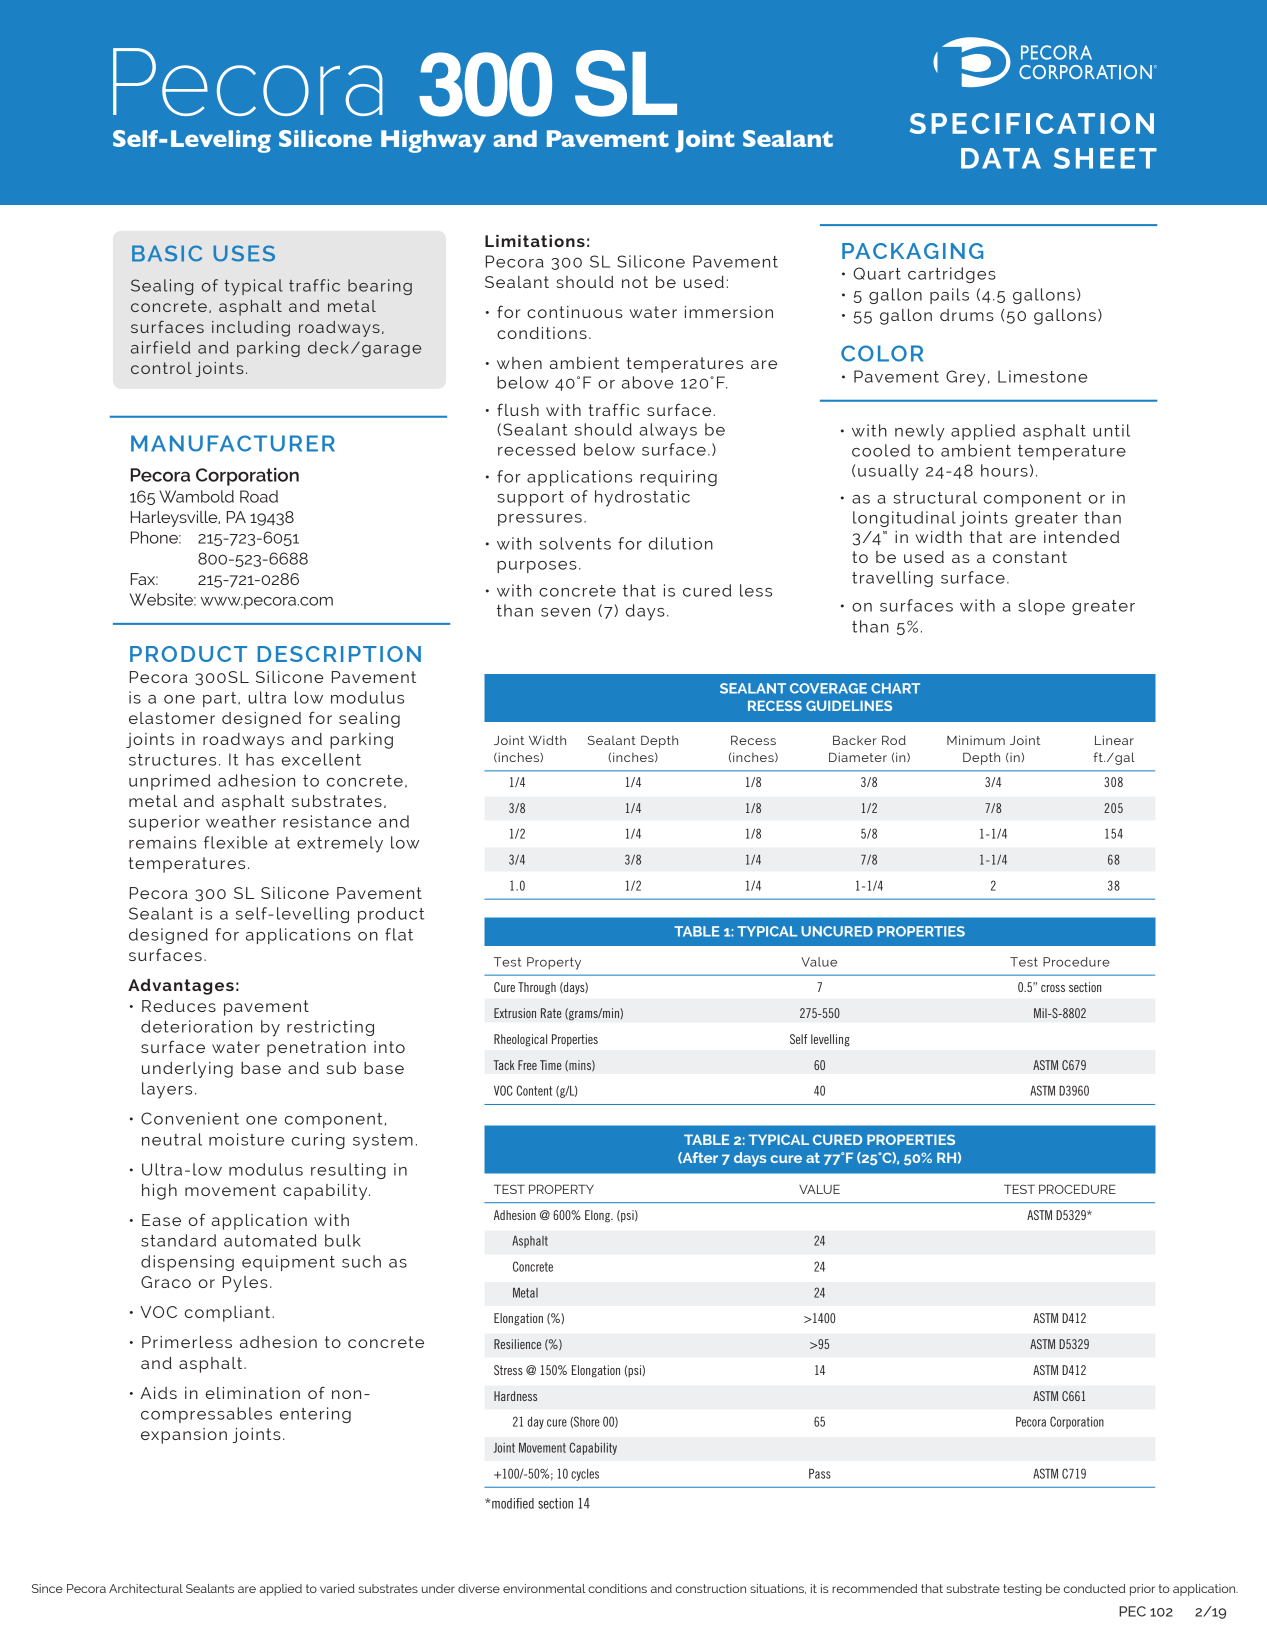 This page has width=1267, height=1639. I want to click on constant, so click(1030, 557).
